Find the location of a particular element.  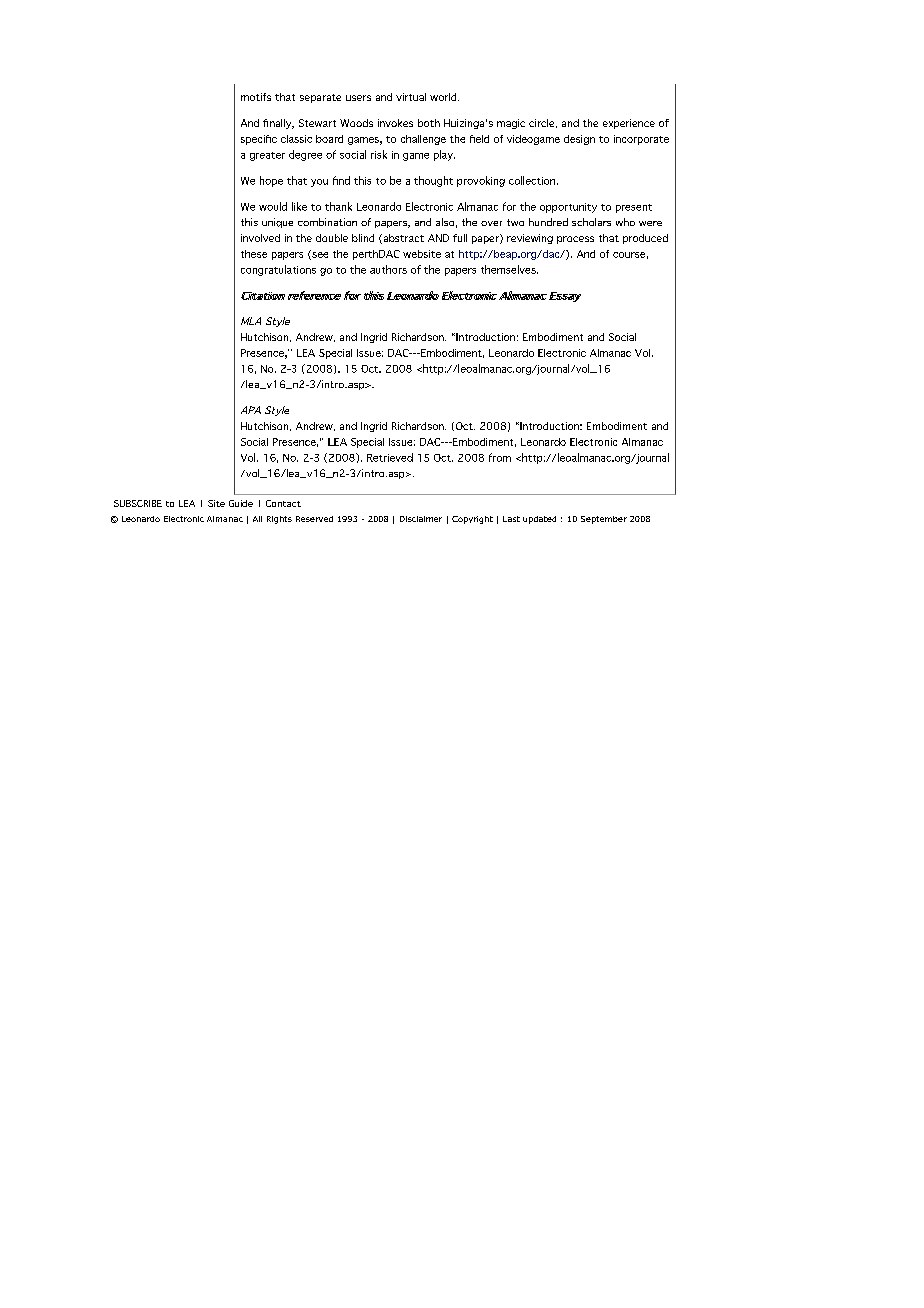

motifs is located at coordinates (256, 97).
